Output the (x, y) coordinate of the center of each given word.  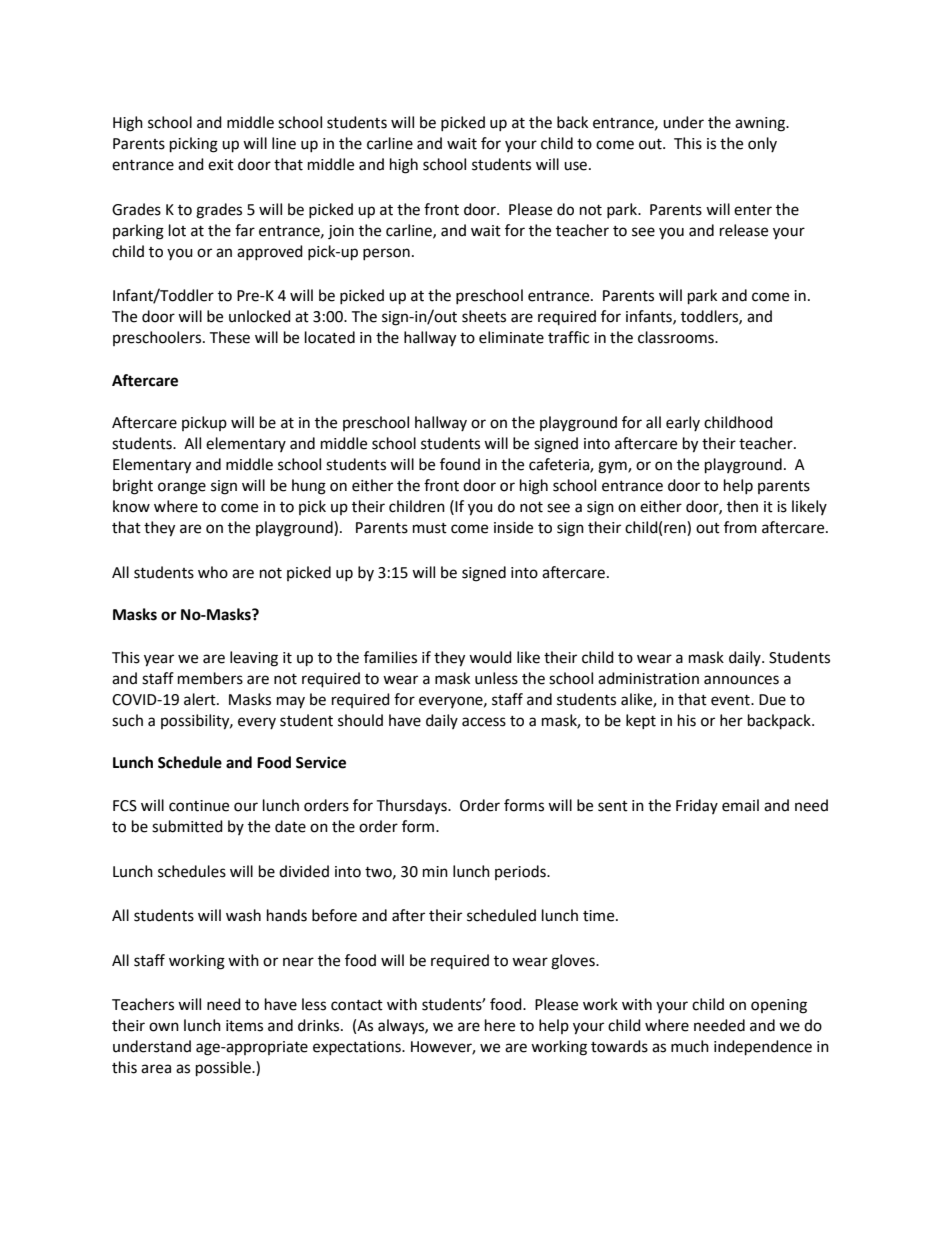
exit (221, 165)
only (762, 144)
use (575, 166)
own (164, 1027)
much (690, 1046)
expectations (358, 1048)
